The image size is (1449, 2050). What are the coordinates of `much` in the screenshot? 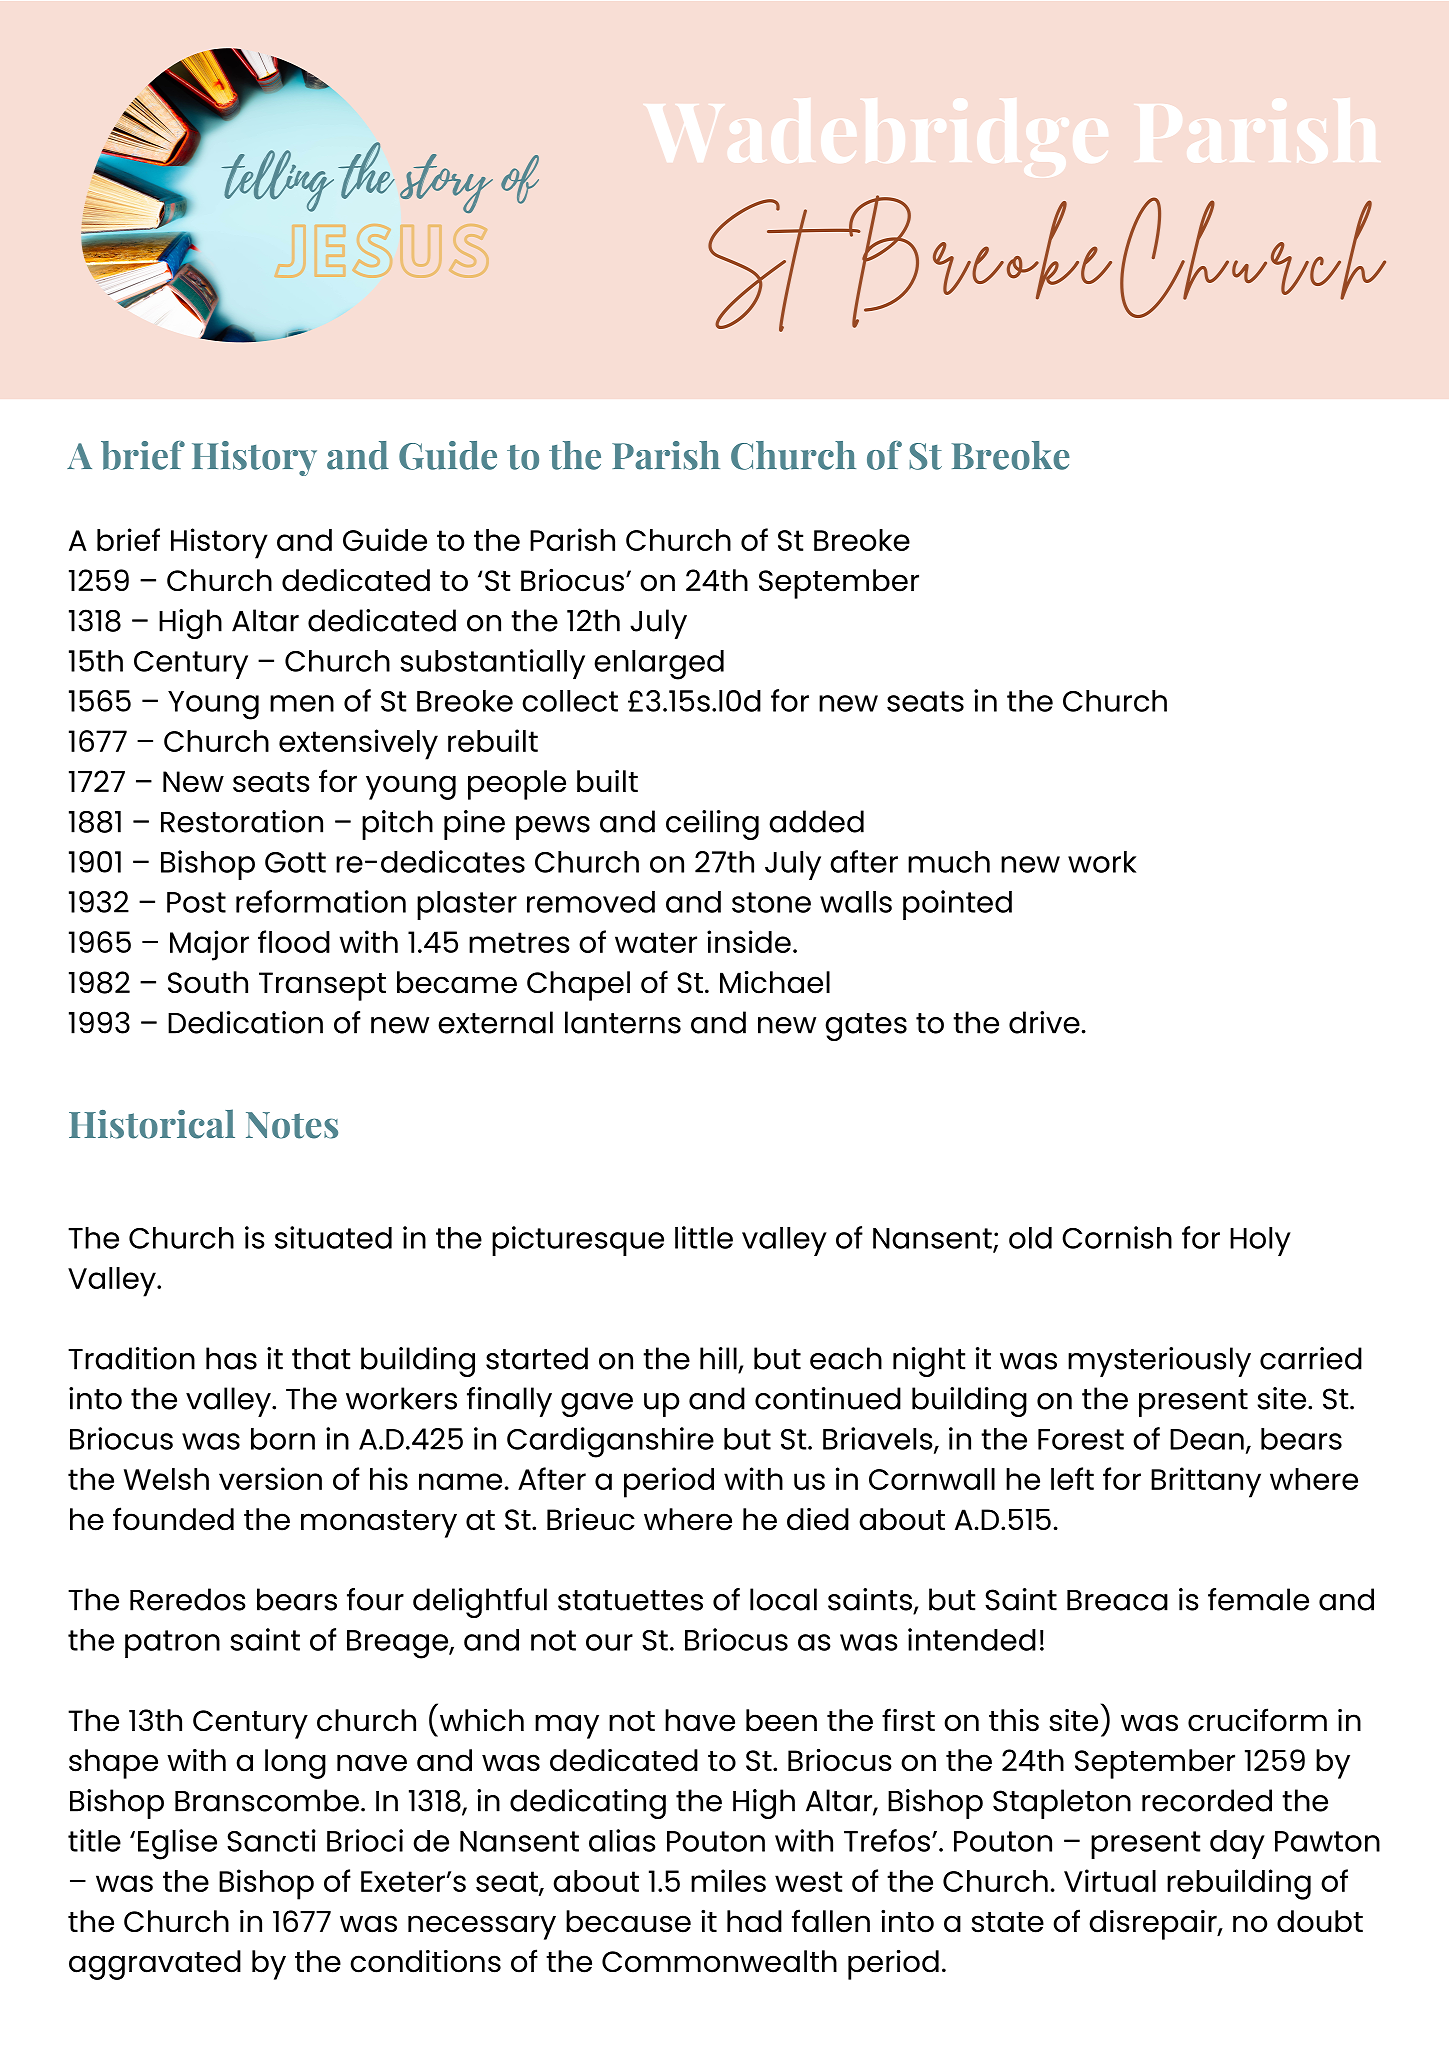 It's located at (949, 862).
